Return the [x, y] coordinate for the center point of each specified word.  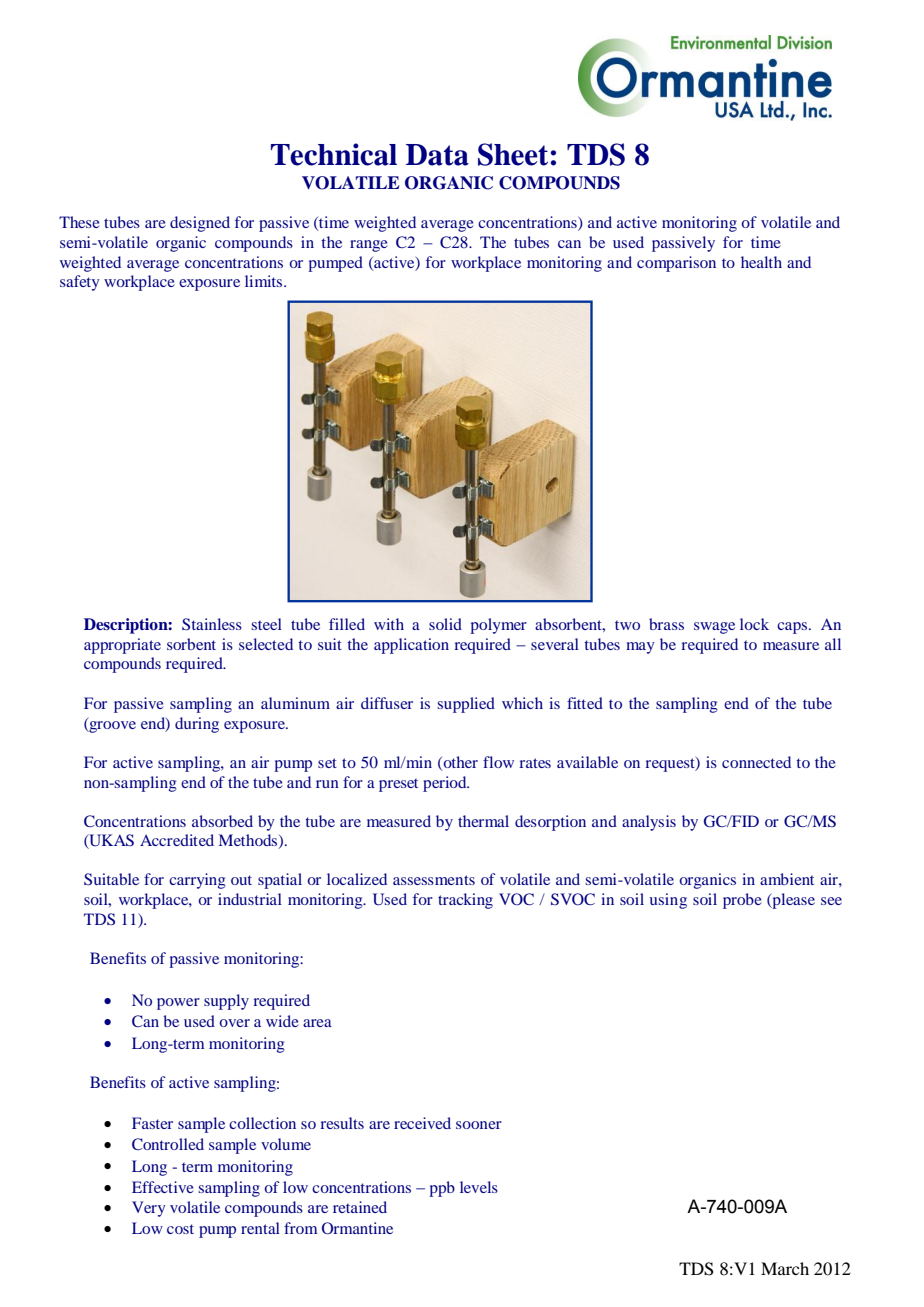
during [197, 725]
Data [437, 155]
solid [445, 624]
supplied [466, 705]
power [178, 1004]
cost [180, 1229]
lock [754, 624]
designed [200, 224]
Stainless [212, 624]
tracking [465, 901]
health [761, 262]
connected [756, 762]
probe [742, 901]
